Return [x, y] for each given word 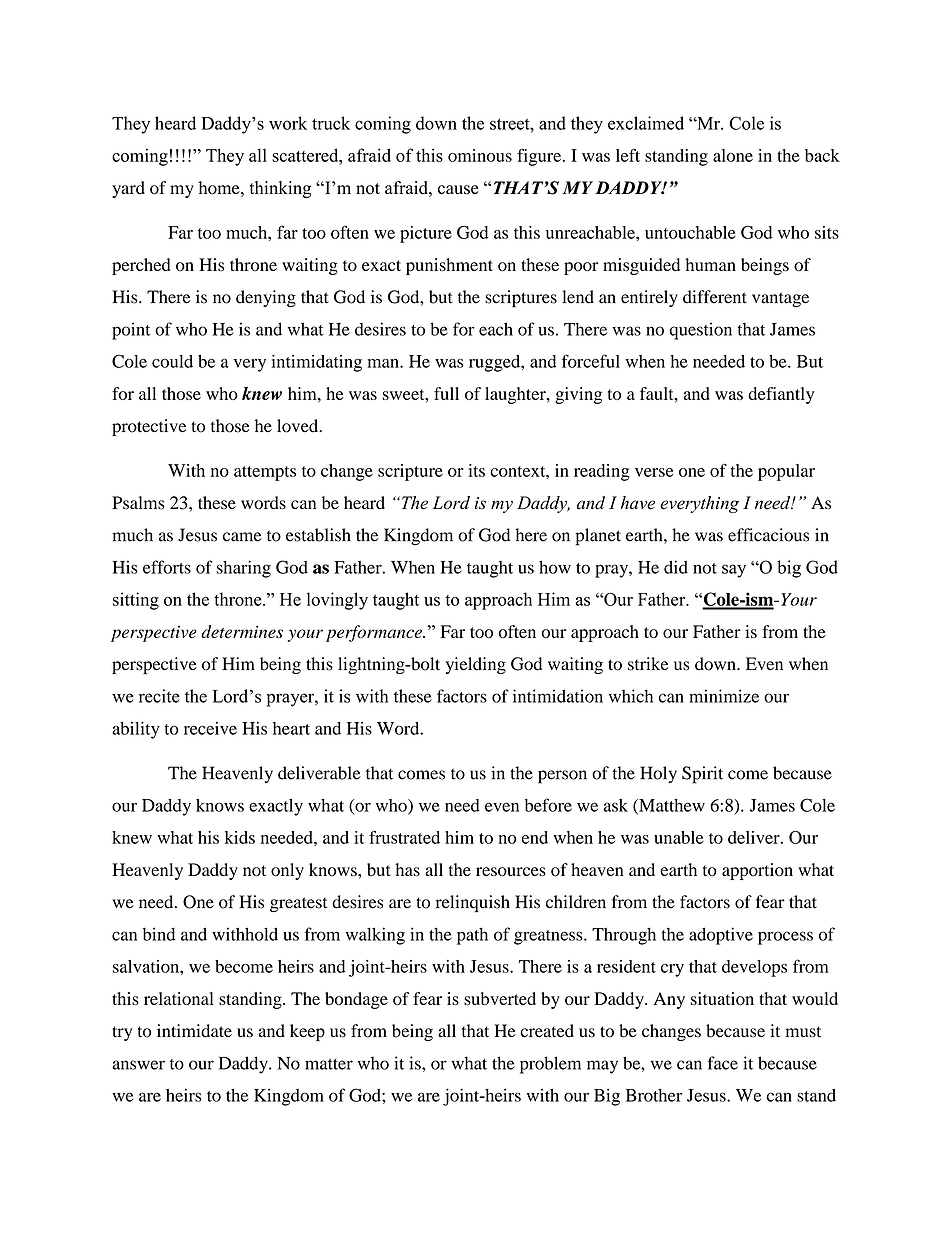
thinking [280, 189]
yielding [476, 665]
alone [733, 155]
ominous [480, 155]
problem [550, 1065]
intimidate [194, 1031]
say [734, 571]
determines [242, 631]
